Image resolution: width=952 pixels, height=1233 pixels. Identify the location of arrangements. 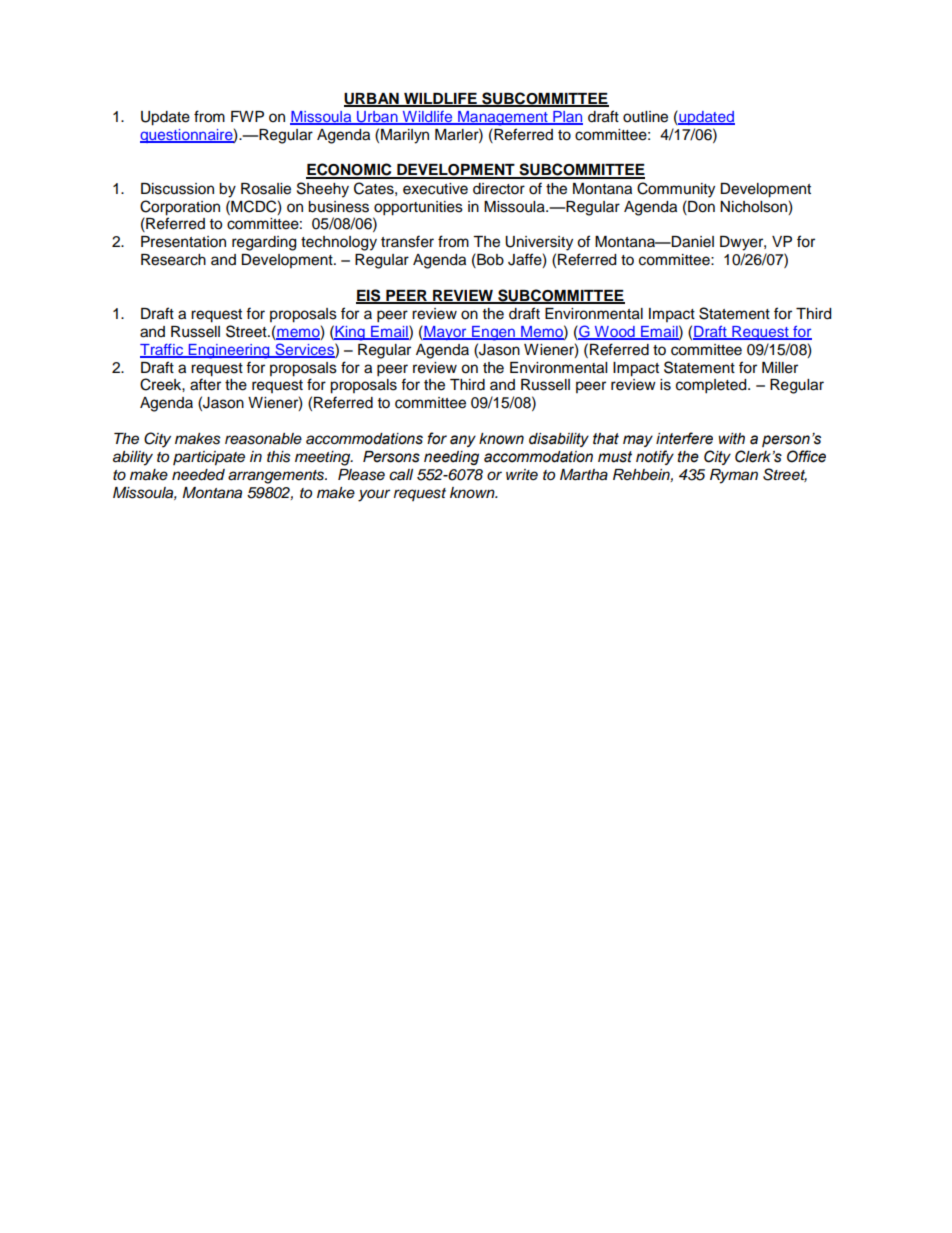
(277, 477).
